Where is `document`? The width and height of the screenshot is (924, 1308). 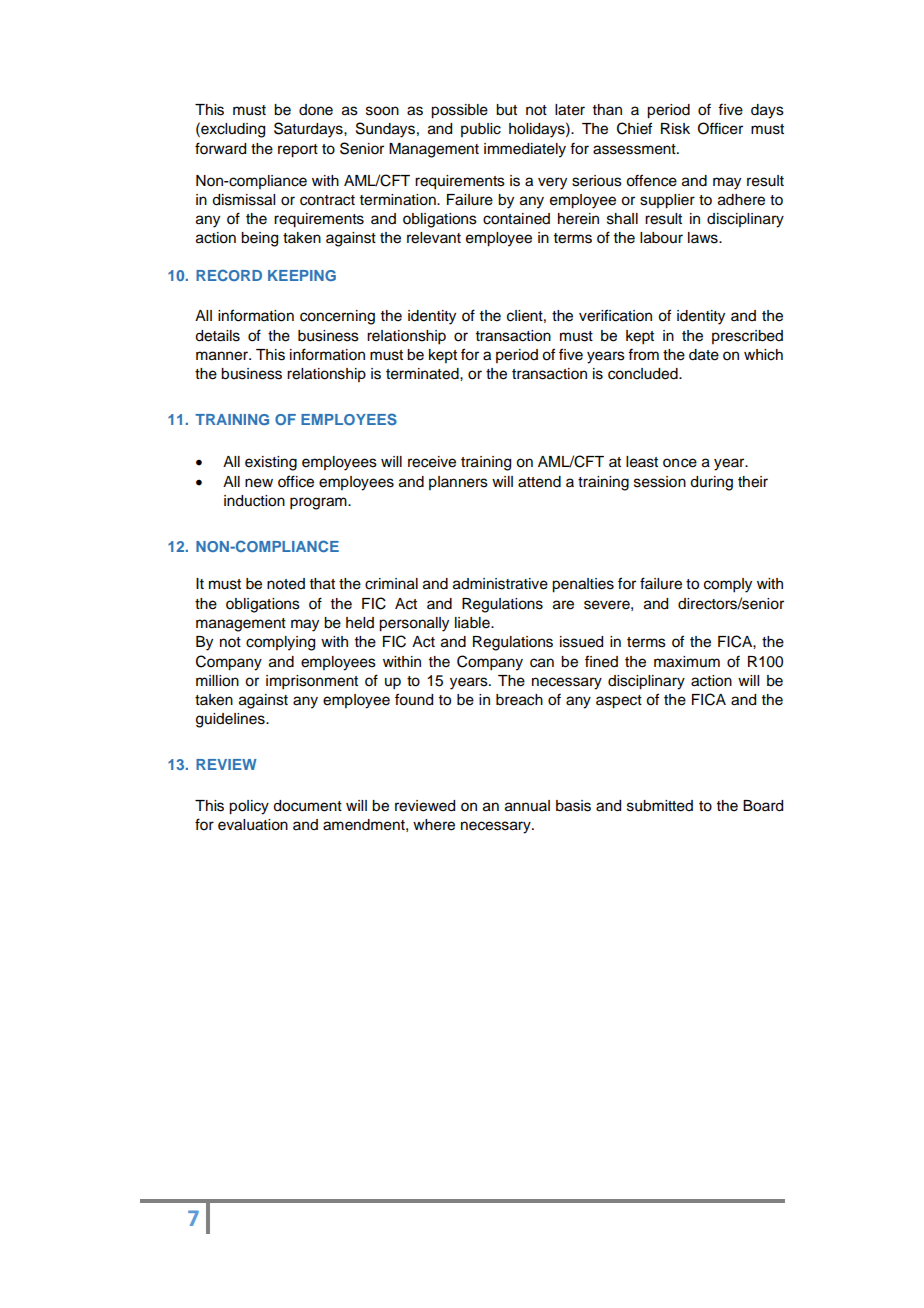 document is located at coordinates (307, 806).
